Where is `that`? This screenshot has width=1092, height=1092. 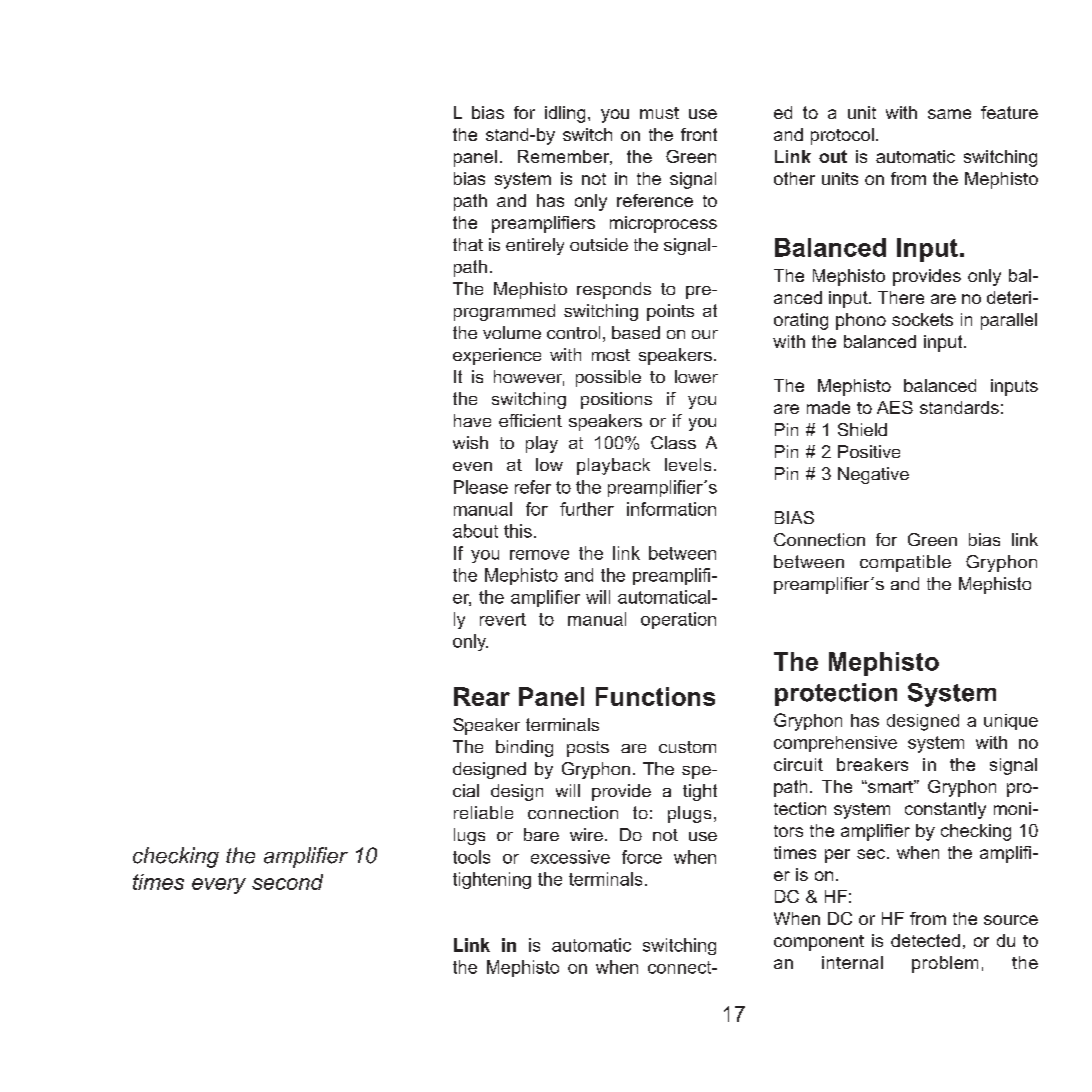
that is located at coordinates (468, 244).
